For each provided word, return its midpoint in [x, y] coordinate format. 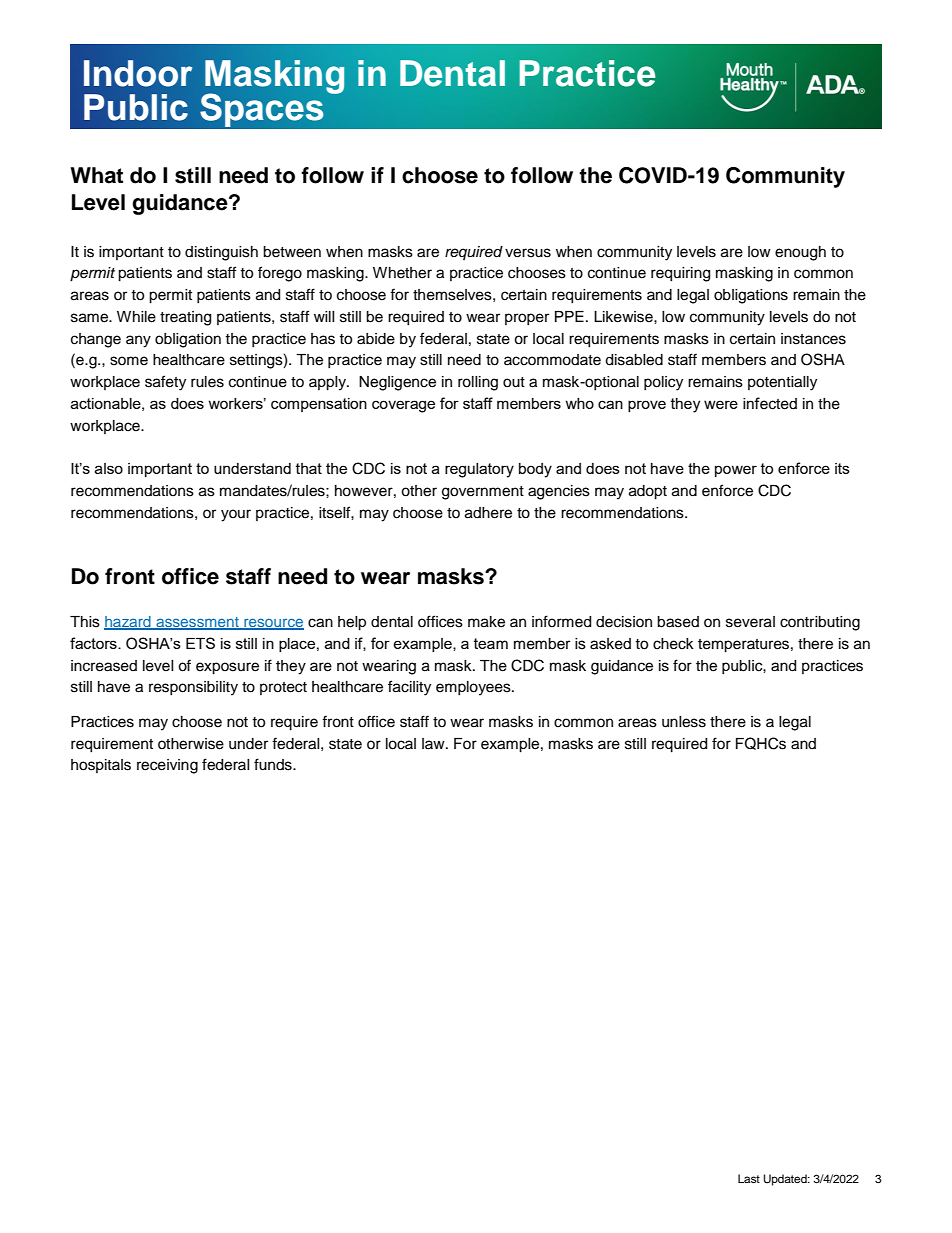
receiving [167, 766]
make [486, 622]
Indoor [138, 73]
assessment [197, 623]
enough [800, 253]
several [750, 622]
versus [528, 253]
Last [749, 1178]
